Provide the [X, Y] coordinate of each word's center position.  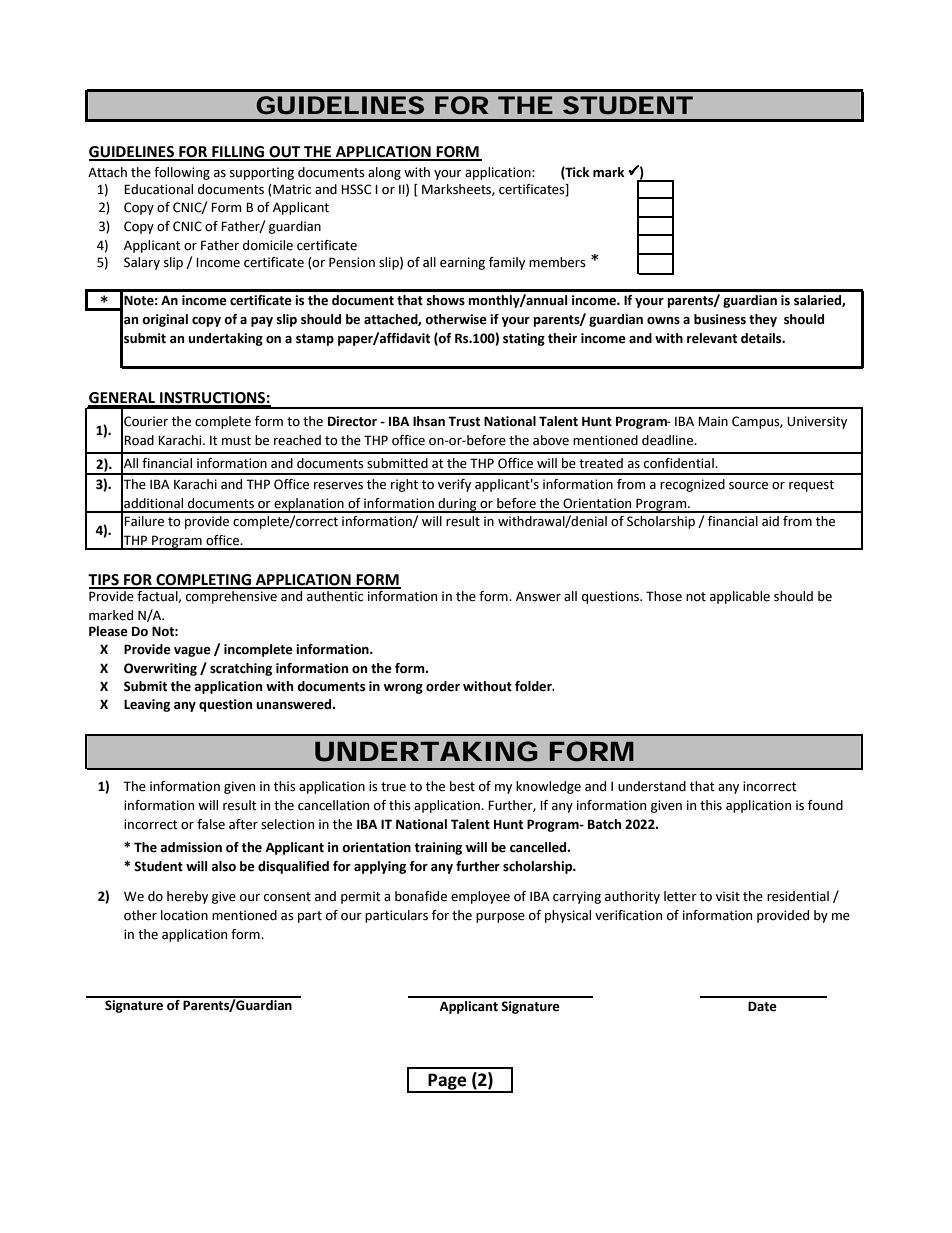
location [184, 915]
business [720, 319]
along [384, 173]
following [182, 173]
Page [448, 1082]
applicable [740, 597]
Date [762, 1006]
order [443, 686]
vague [192, 652]
